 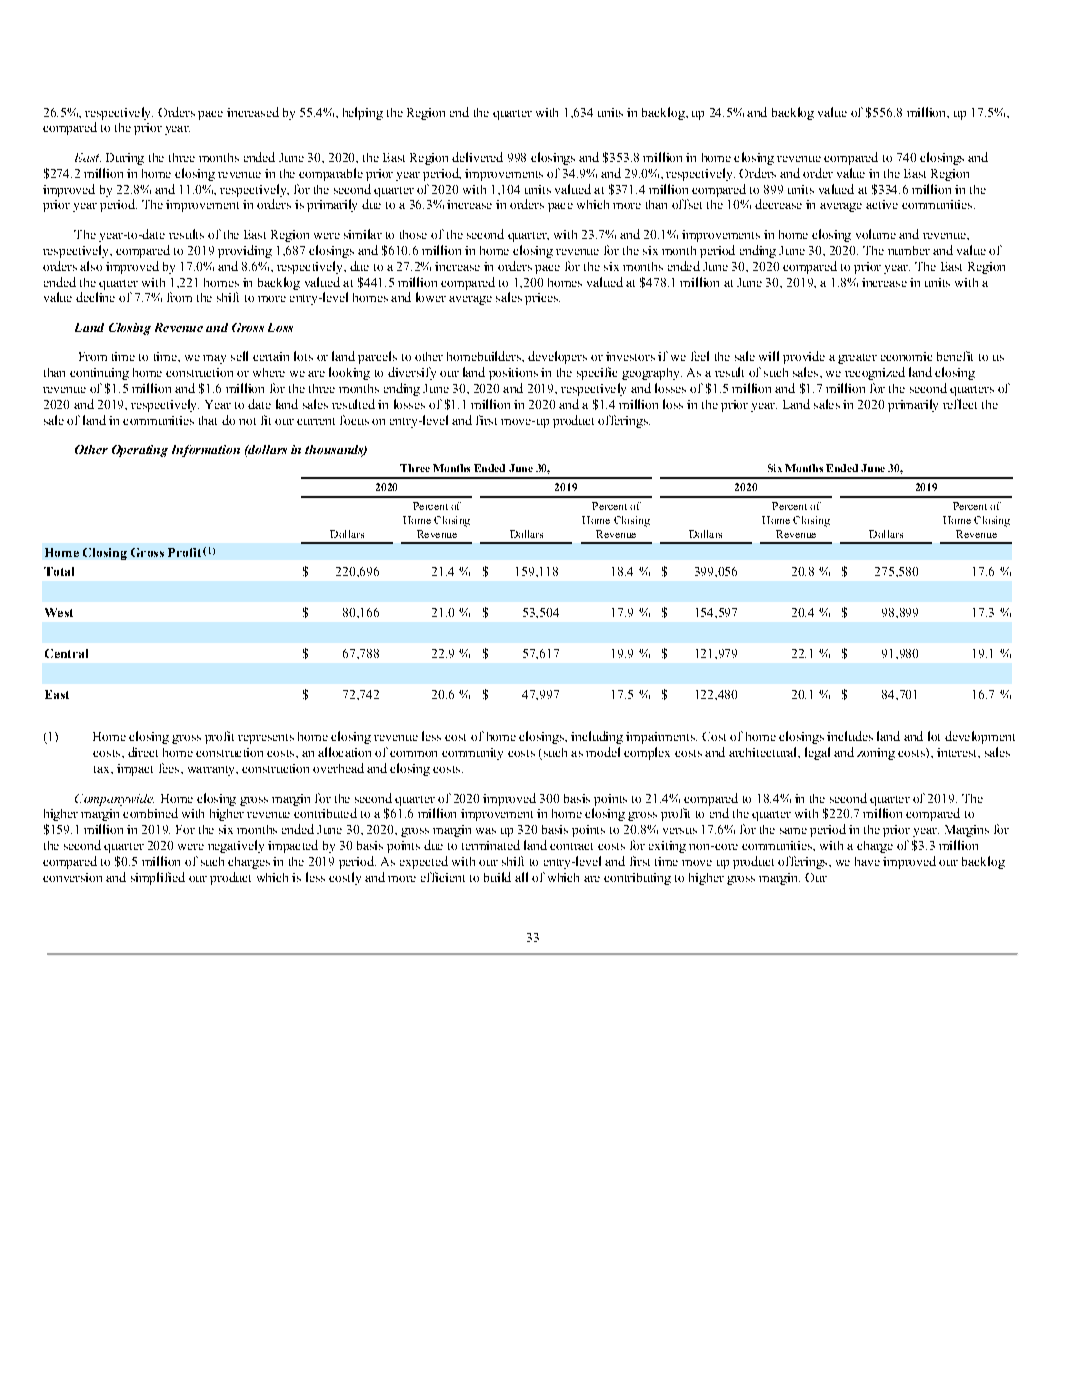 I want to click on includes, so click(x=850, y=736).
